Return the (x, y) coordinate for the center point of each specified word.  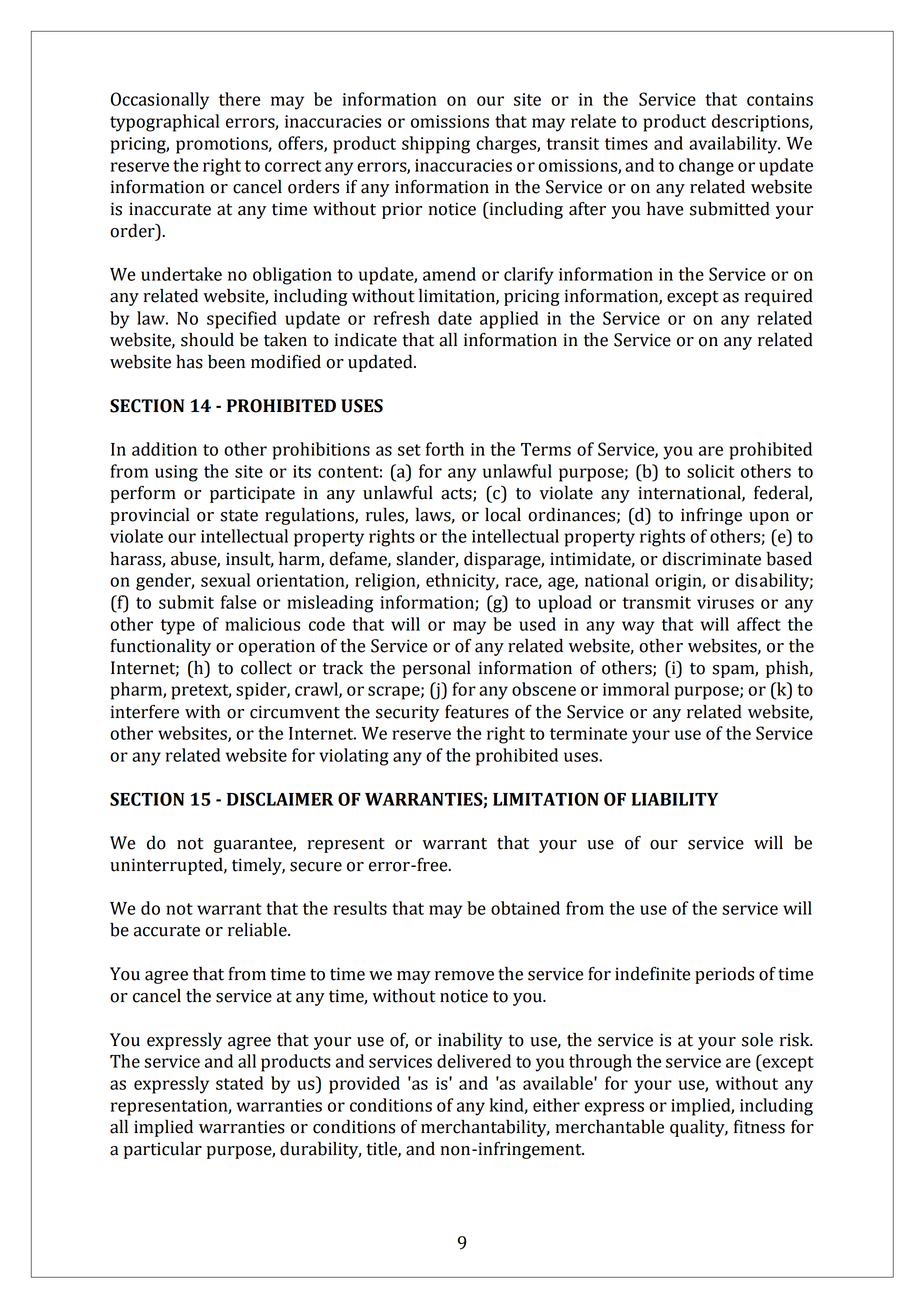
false (239, 602)
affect (759, 624)
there (240, 99)
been (226, 361)
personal (436, 669)
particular (163, 1150)
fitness (759, 1127)
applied (509, 320)
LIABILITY (675, 799)
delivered (474, 1061)
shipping (436, 145)
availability (734, 145)
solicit (711, 471)
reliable (258, 929)
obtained (525, 908)
